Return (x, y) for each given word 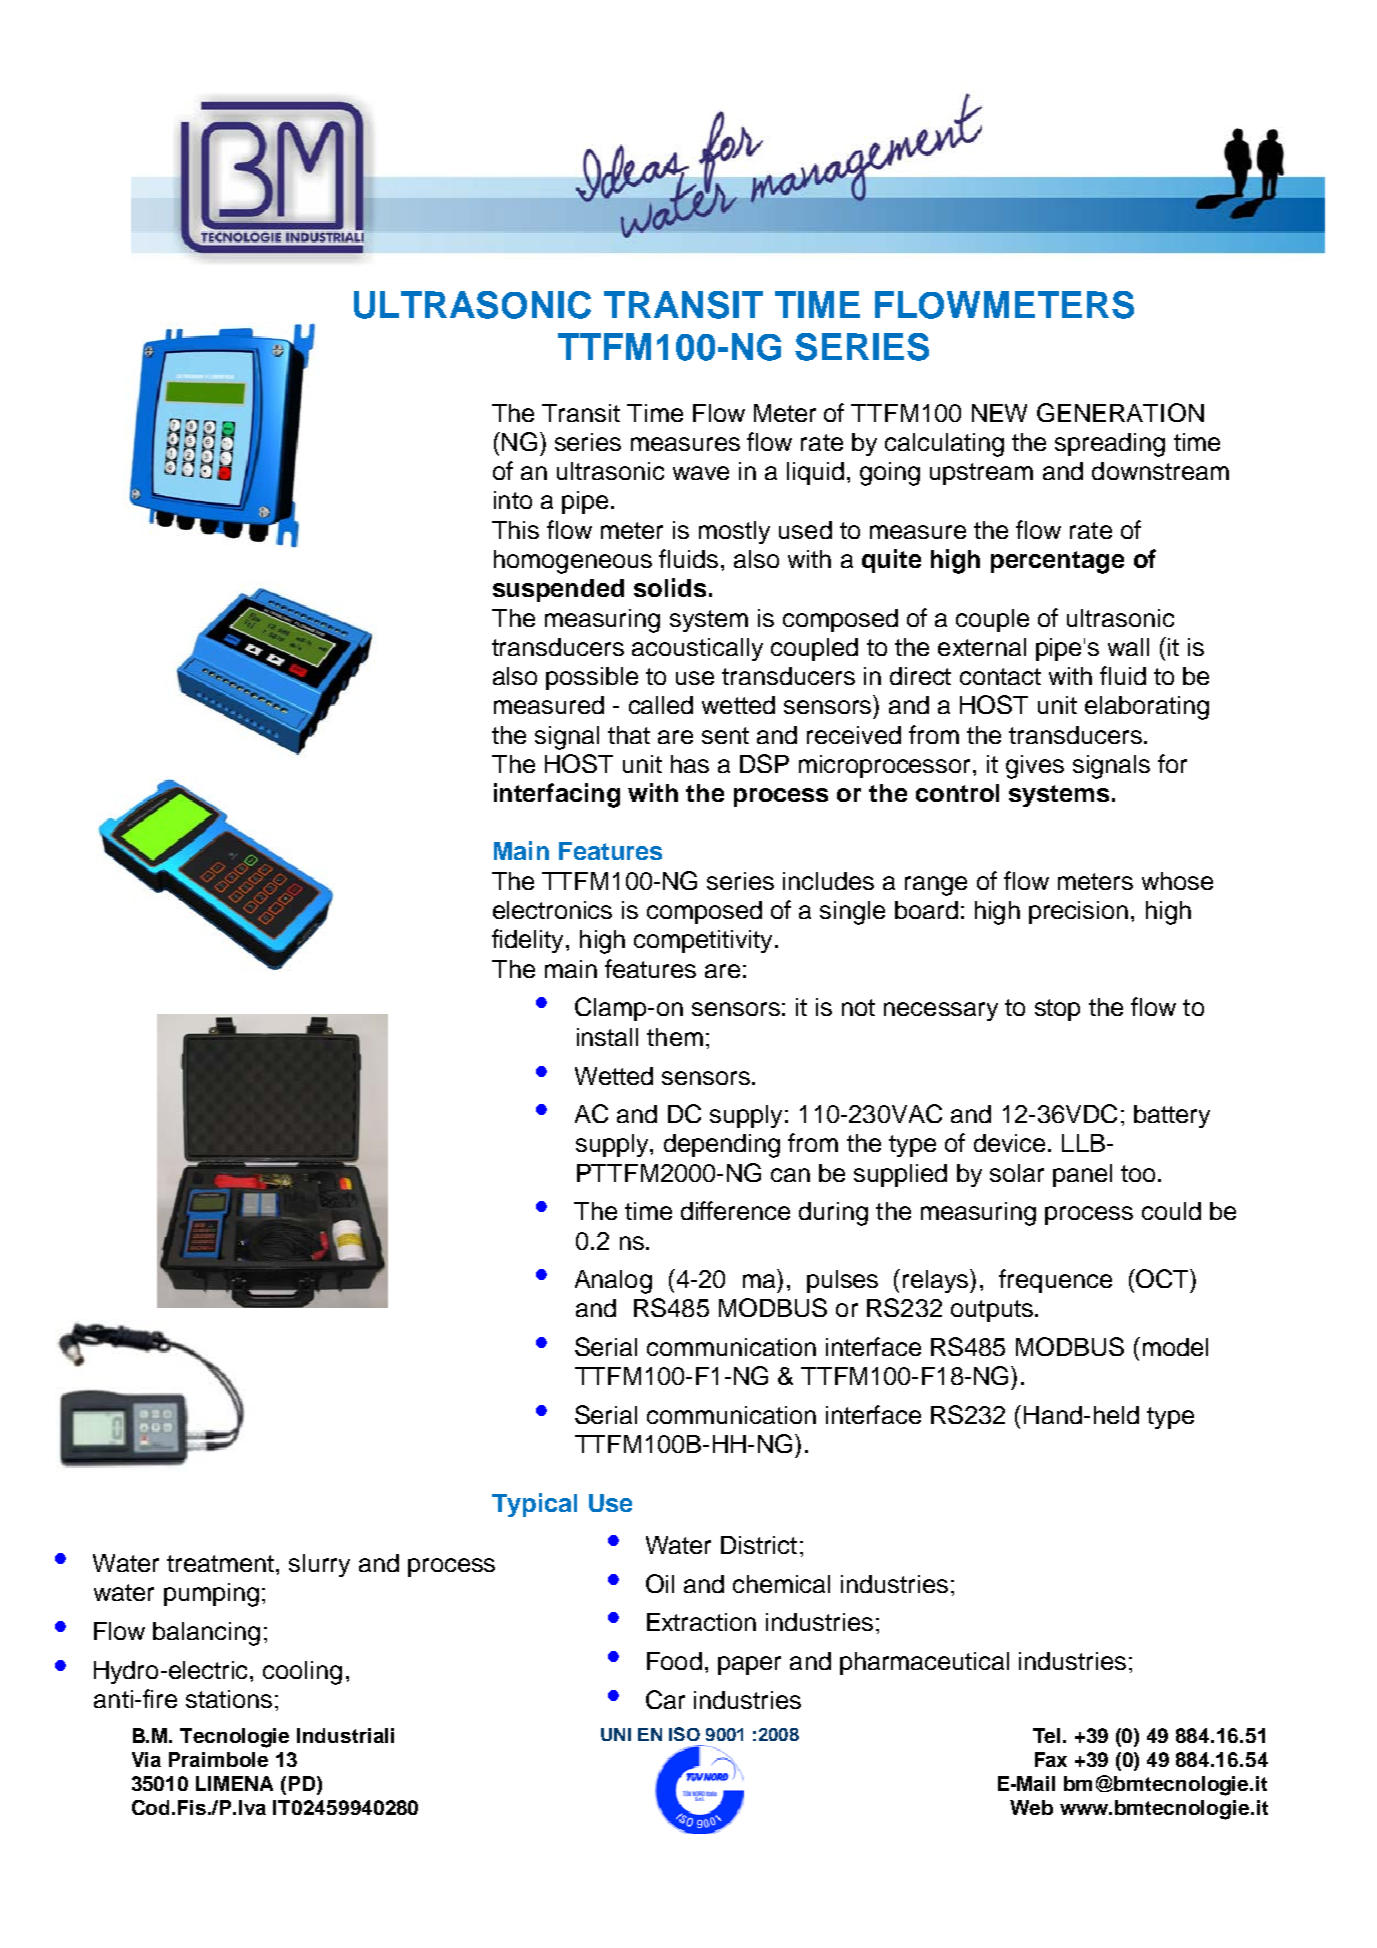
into (513, 500)
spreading (1110, 445)
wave (701, 473)
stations (229, 1699)
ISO (684, 1734)
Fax (1051, 1759)
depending (722, 1146)
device (1009, 1143)
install (607, 1037)
